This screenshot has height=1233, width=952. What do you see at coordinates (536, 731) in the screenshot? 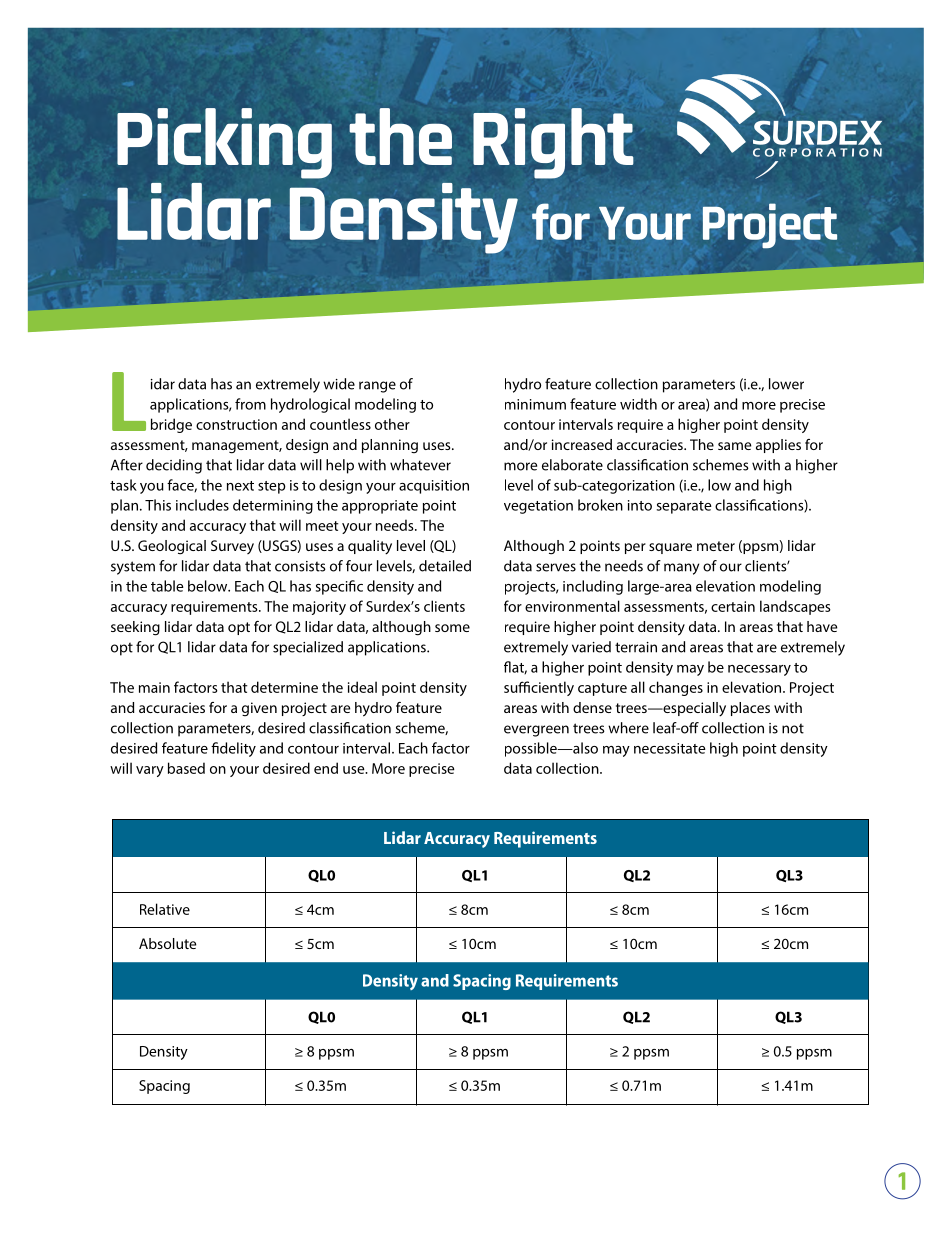
I see `evergreen` at bounding box center [536, 731].
